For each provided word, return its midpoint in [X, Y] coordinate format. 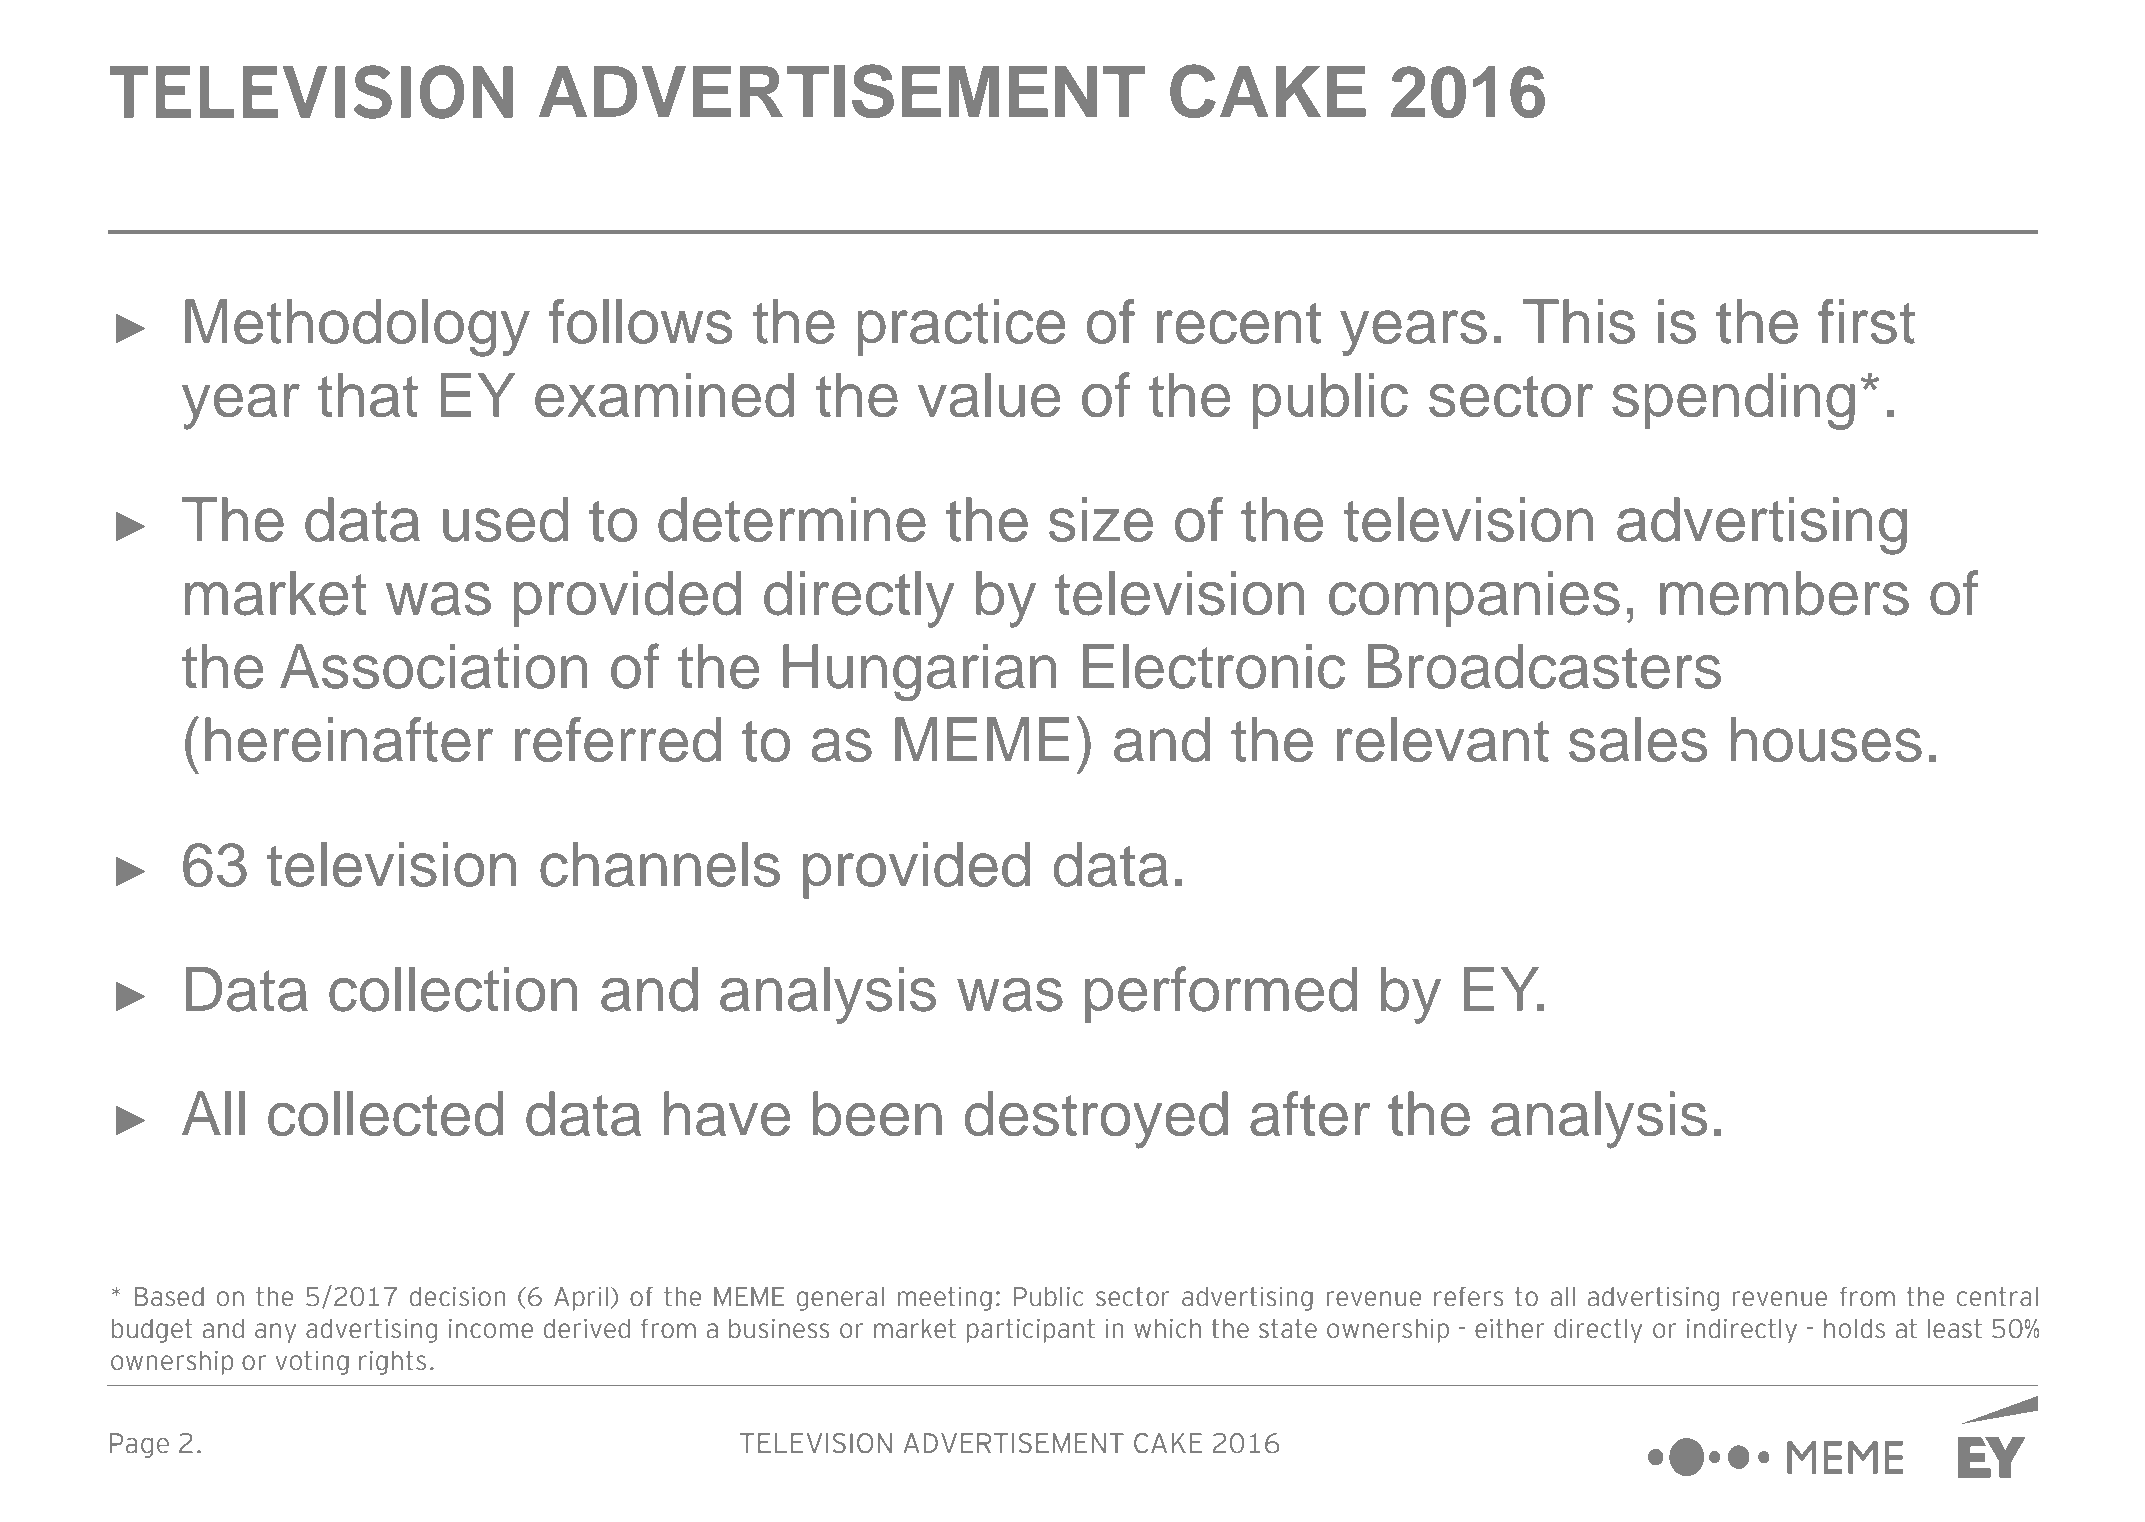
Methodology [357, 328]
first [1866, 321]
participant [1031, 1330]
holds [1854, 1328]
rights [392, 1362]
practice [961, 327]
